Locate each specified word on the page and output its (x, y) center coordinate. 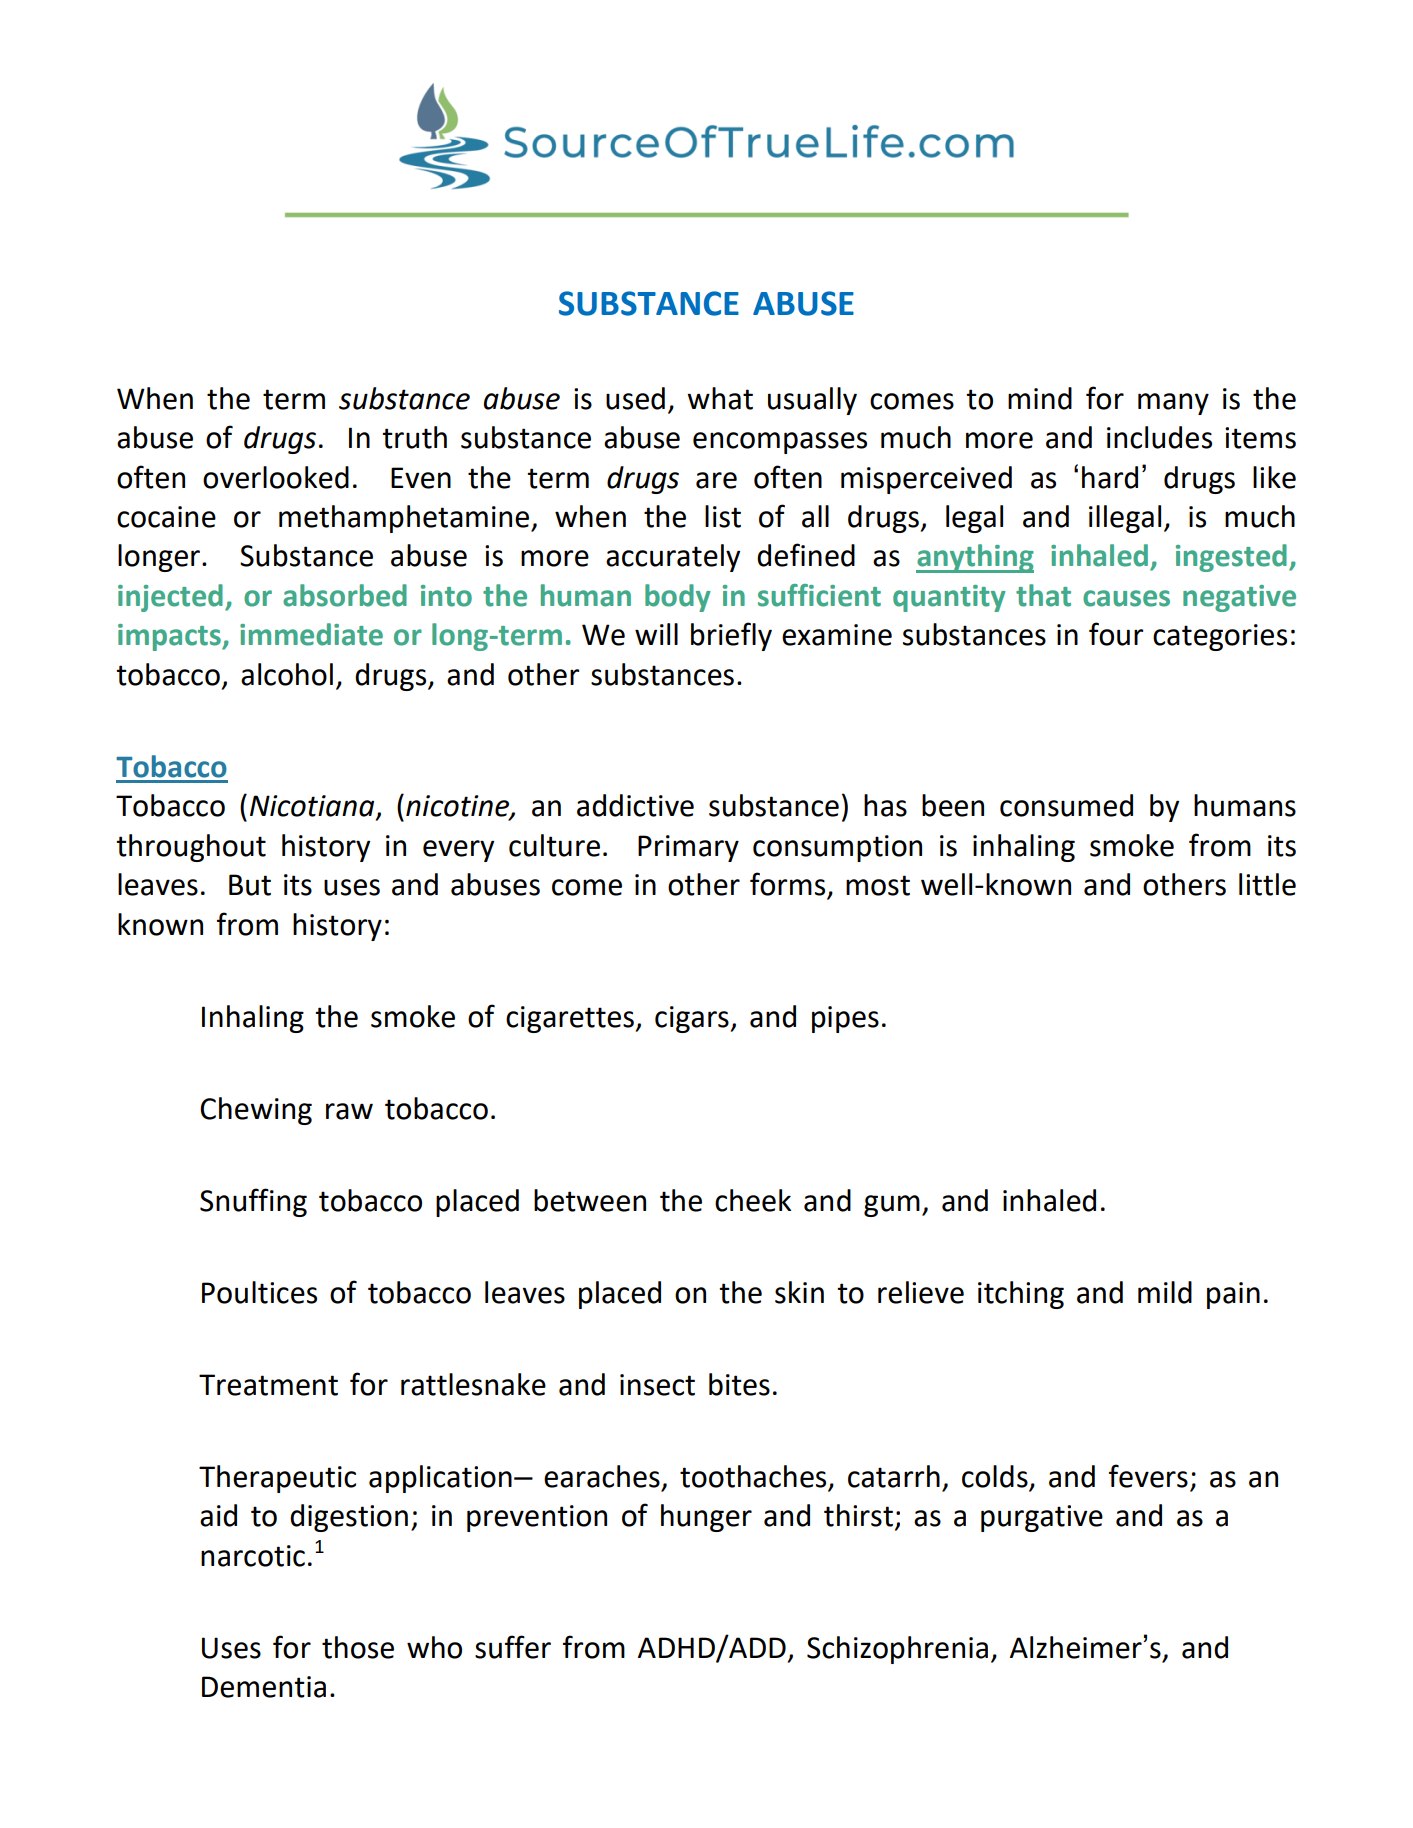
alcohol (287, 674)
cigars (692, 1019)
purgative (1042, 1518)
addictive (635, 805)
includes (1159, 437)
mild (1165, 1292)
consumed (1066, 805)
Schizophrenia (897, 1650)
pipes (845, 1019)
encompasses (780, 443)
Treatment (268, 1385)
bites (739, 1384)
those (358, 1647)
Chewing (256, 1111)
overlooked (276, 477)
